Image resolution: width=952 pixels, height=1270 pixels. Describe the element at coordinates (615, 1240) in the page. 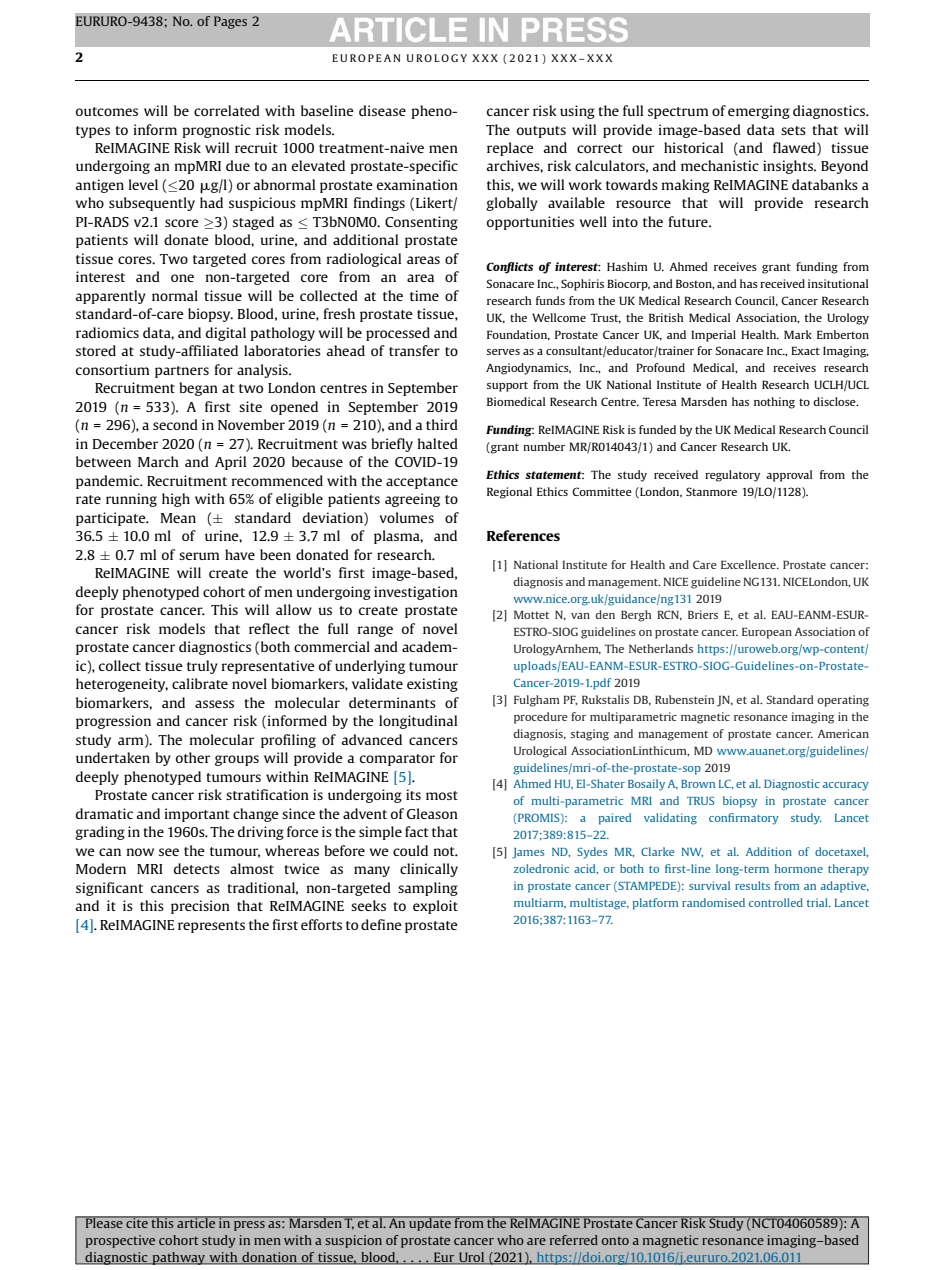

I see `onto` at that location.
